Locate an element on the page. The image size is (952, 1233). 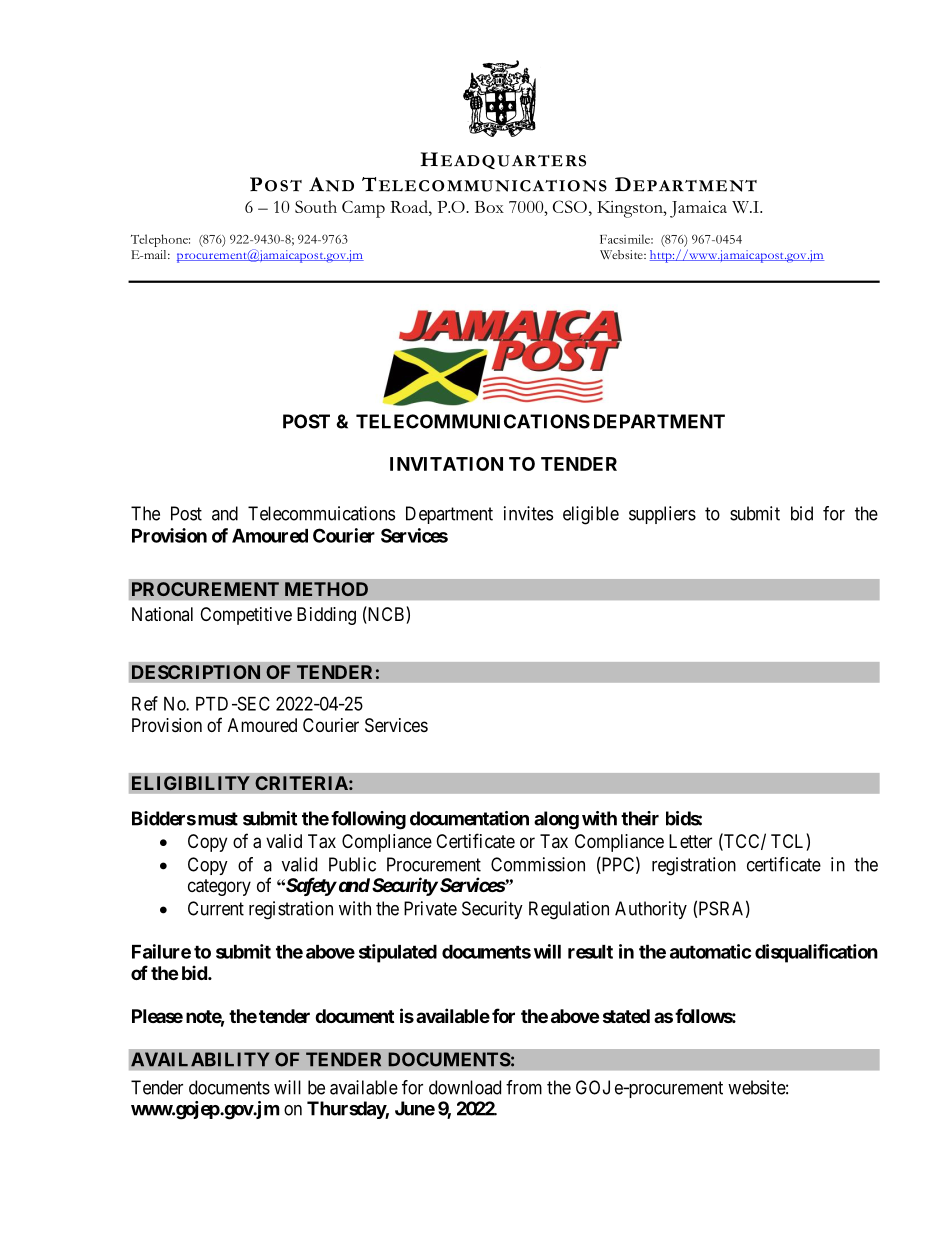
Bidding is located at coordinates (326, 616).
